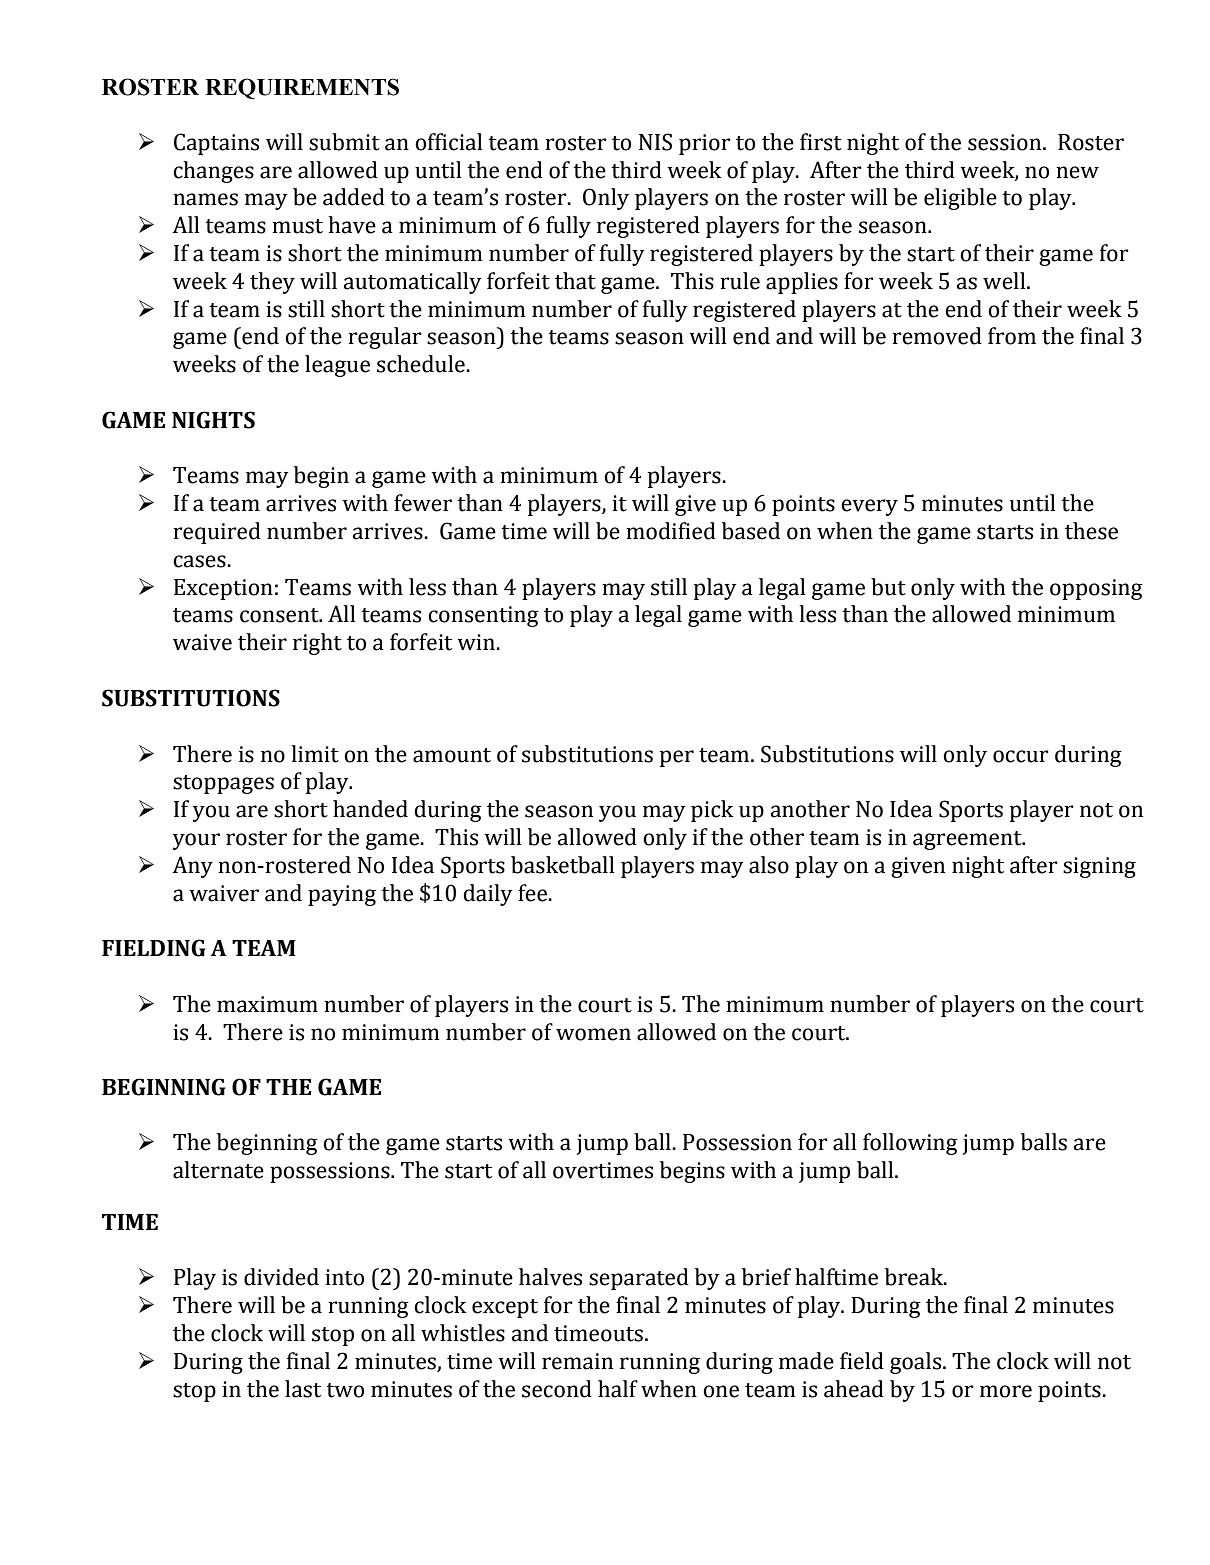 The image size is (1210, 1565). I want to click on paying, so click(342, 895).
